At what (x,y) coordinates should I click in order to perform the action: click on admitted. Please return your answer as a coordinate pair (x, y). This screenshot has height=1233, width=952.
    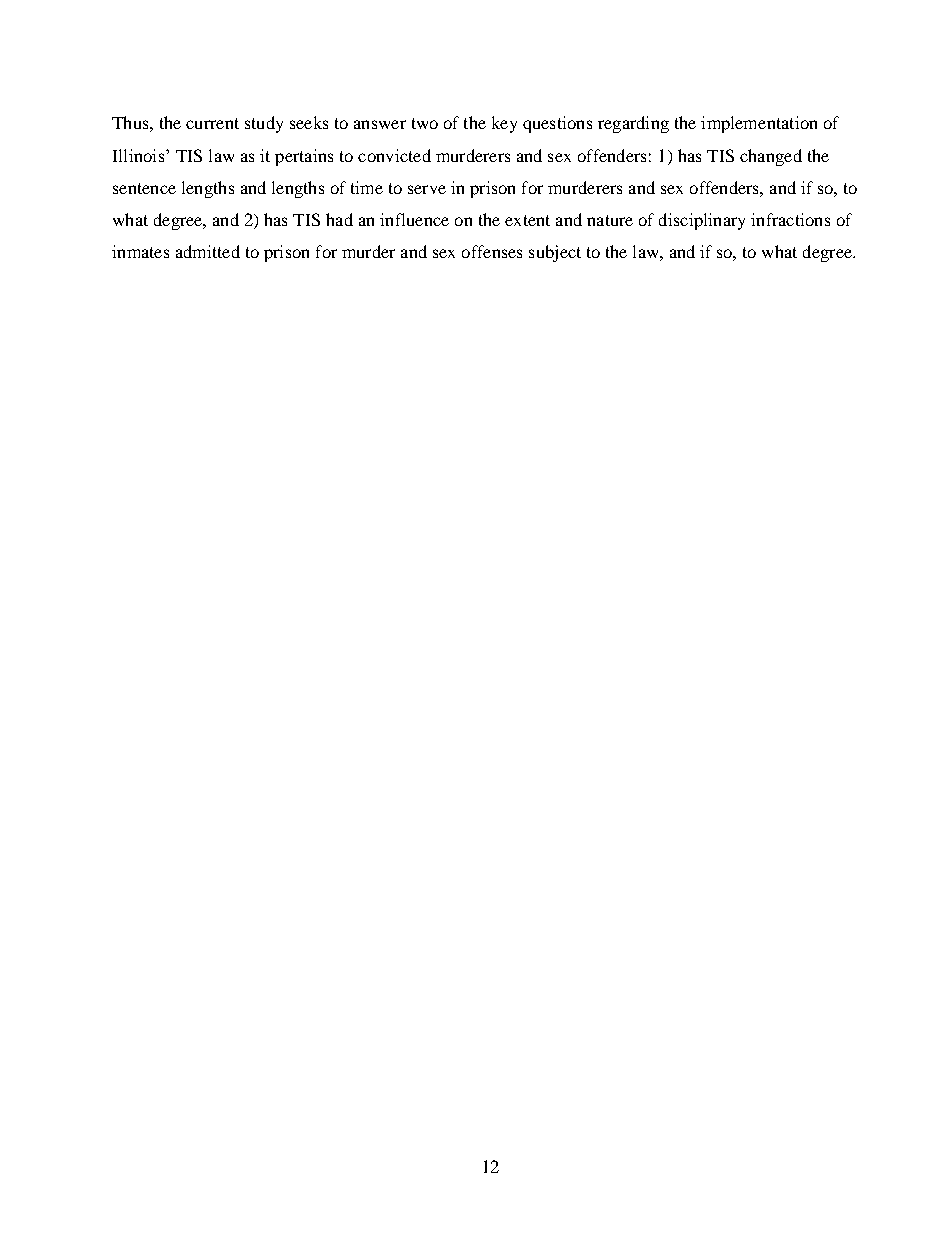
    Looking at the image, I should click on (208, 251).
